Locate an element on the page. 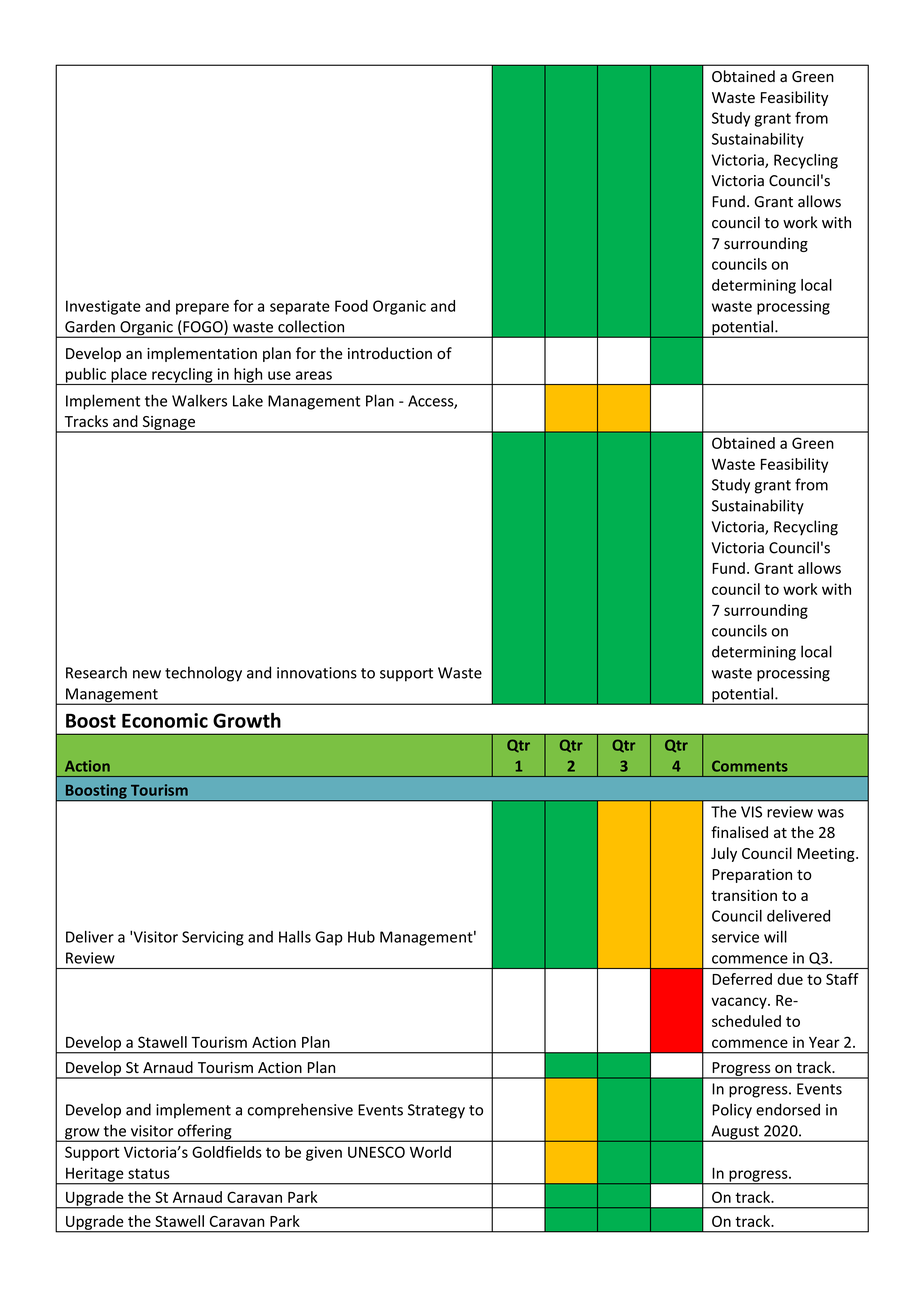  Food is located at coordinates (351, 306).
